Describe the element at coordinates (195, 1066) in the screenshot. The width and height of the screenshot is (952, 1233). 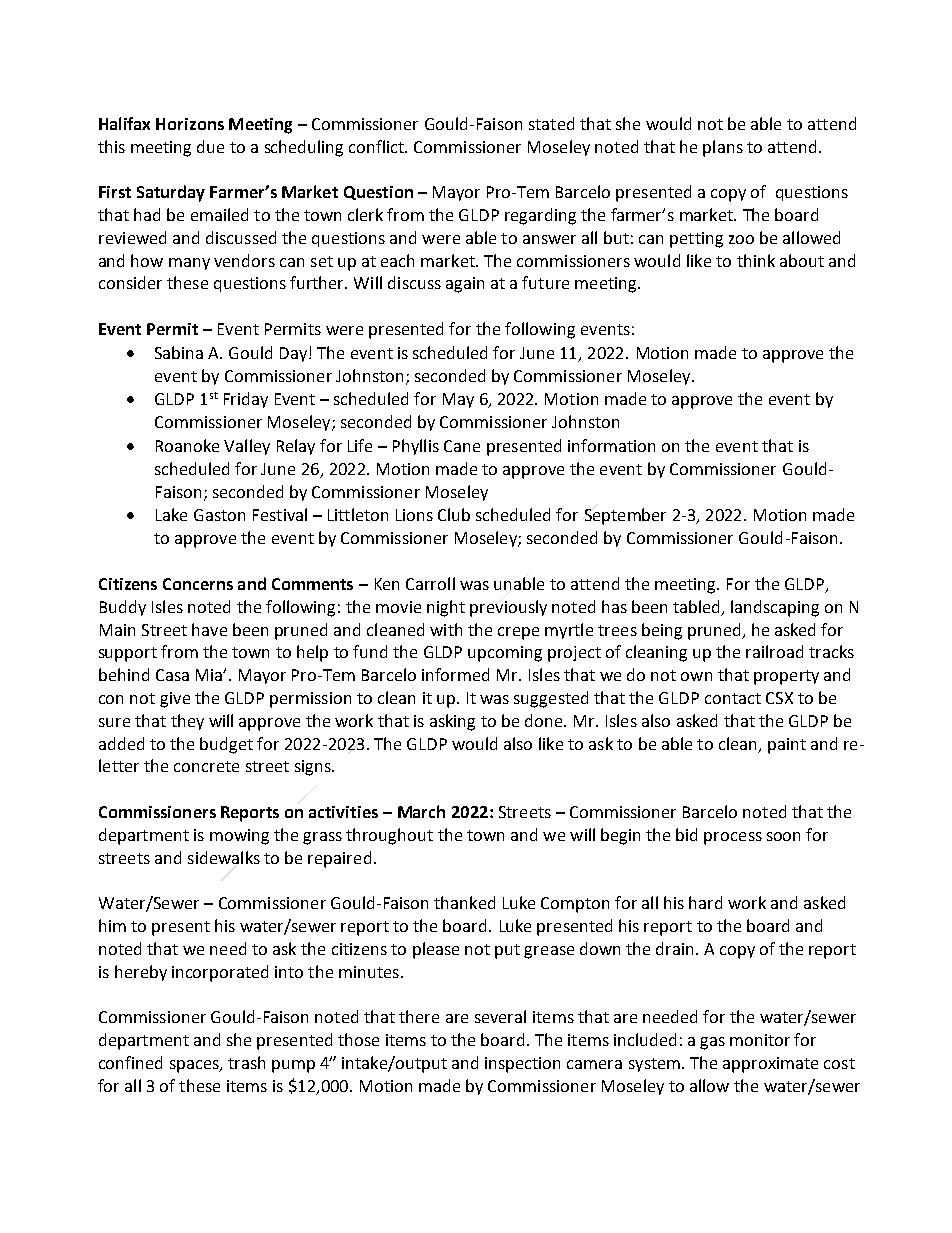
I see `spaces` at that location.
